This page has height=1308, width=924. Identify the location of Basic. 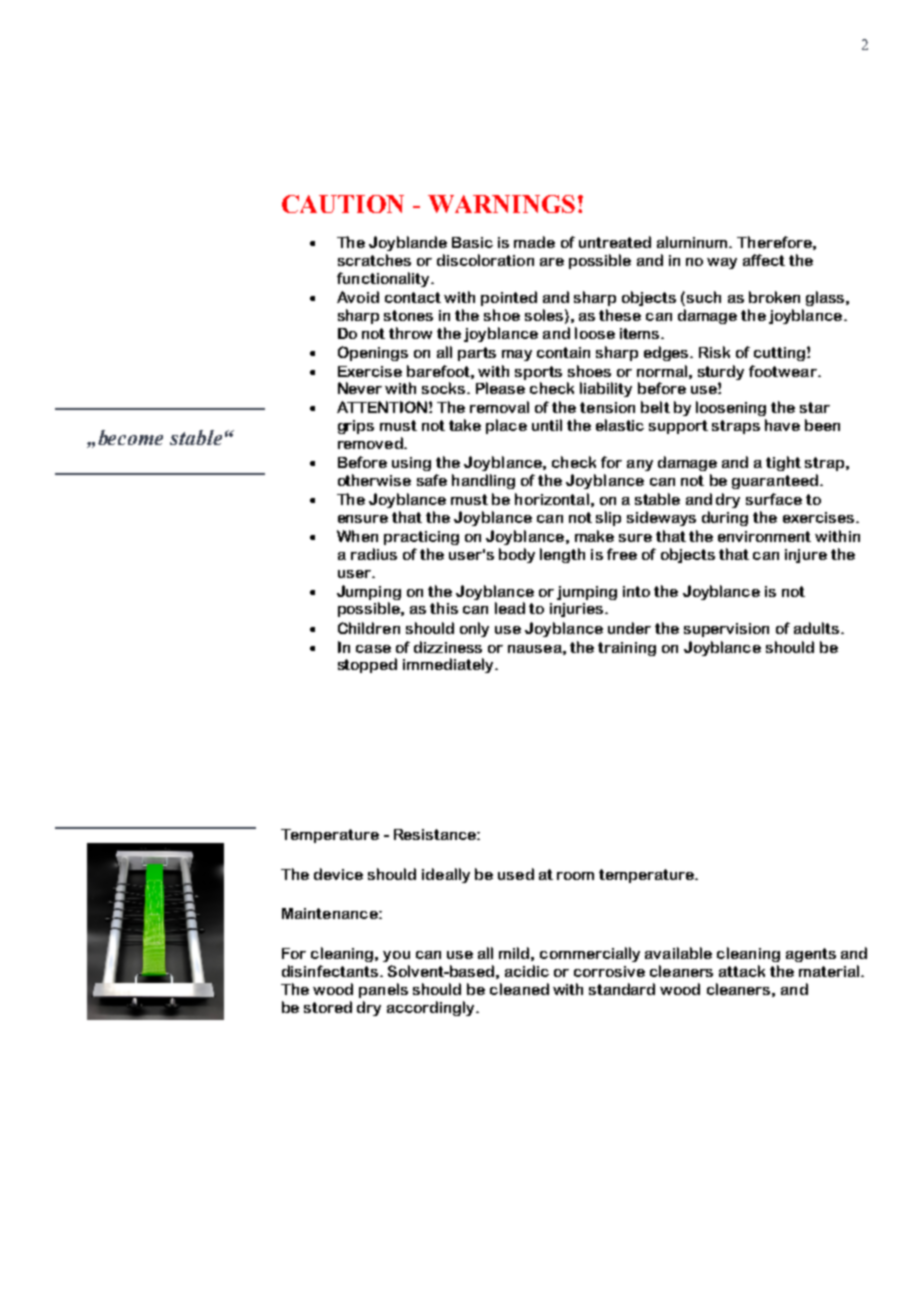
(472, 242).
